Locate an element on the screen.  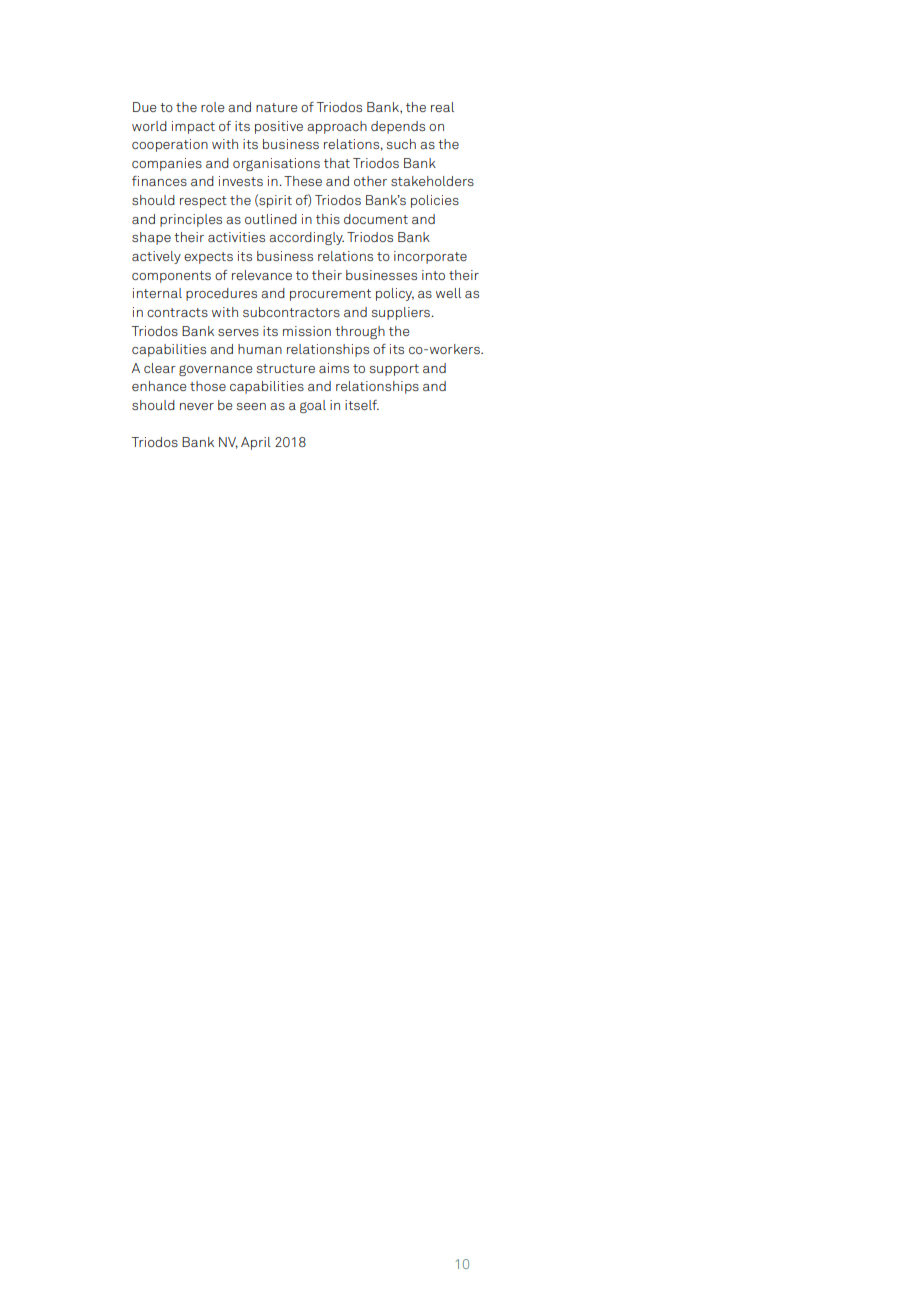
positive is located at coordinates (279, 127).
